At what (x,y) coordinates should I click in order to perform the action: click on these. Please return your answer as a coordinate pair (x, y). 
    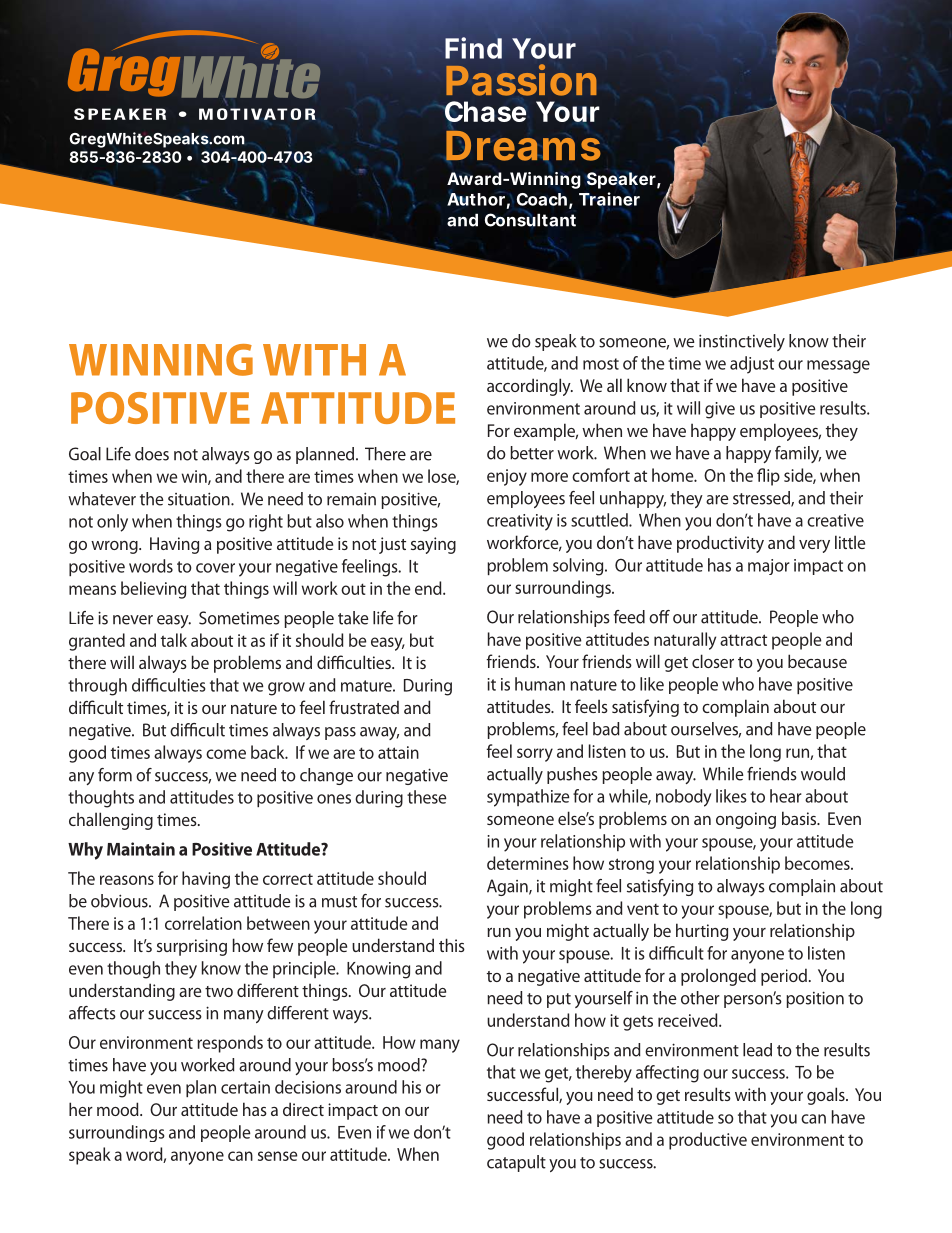
    Looking at the image, I should click on (427, 797).
